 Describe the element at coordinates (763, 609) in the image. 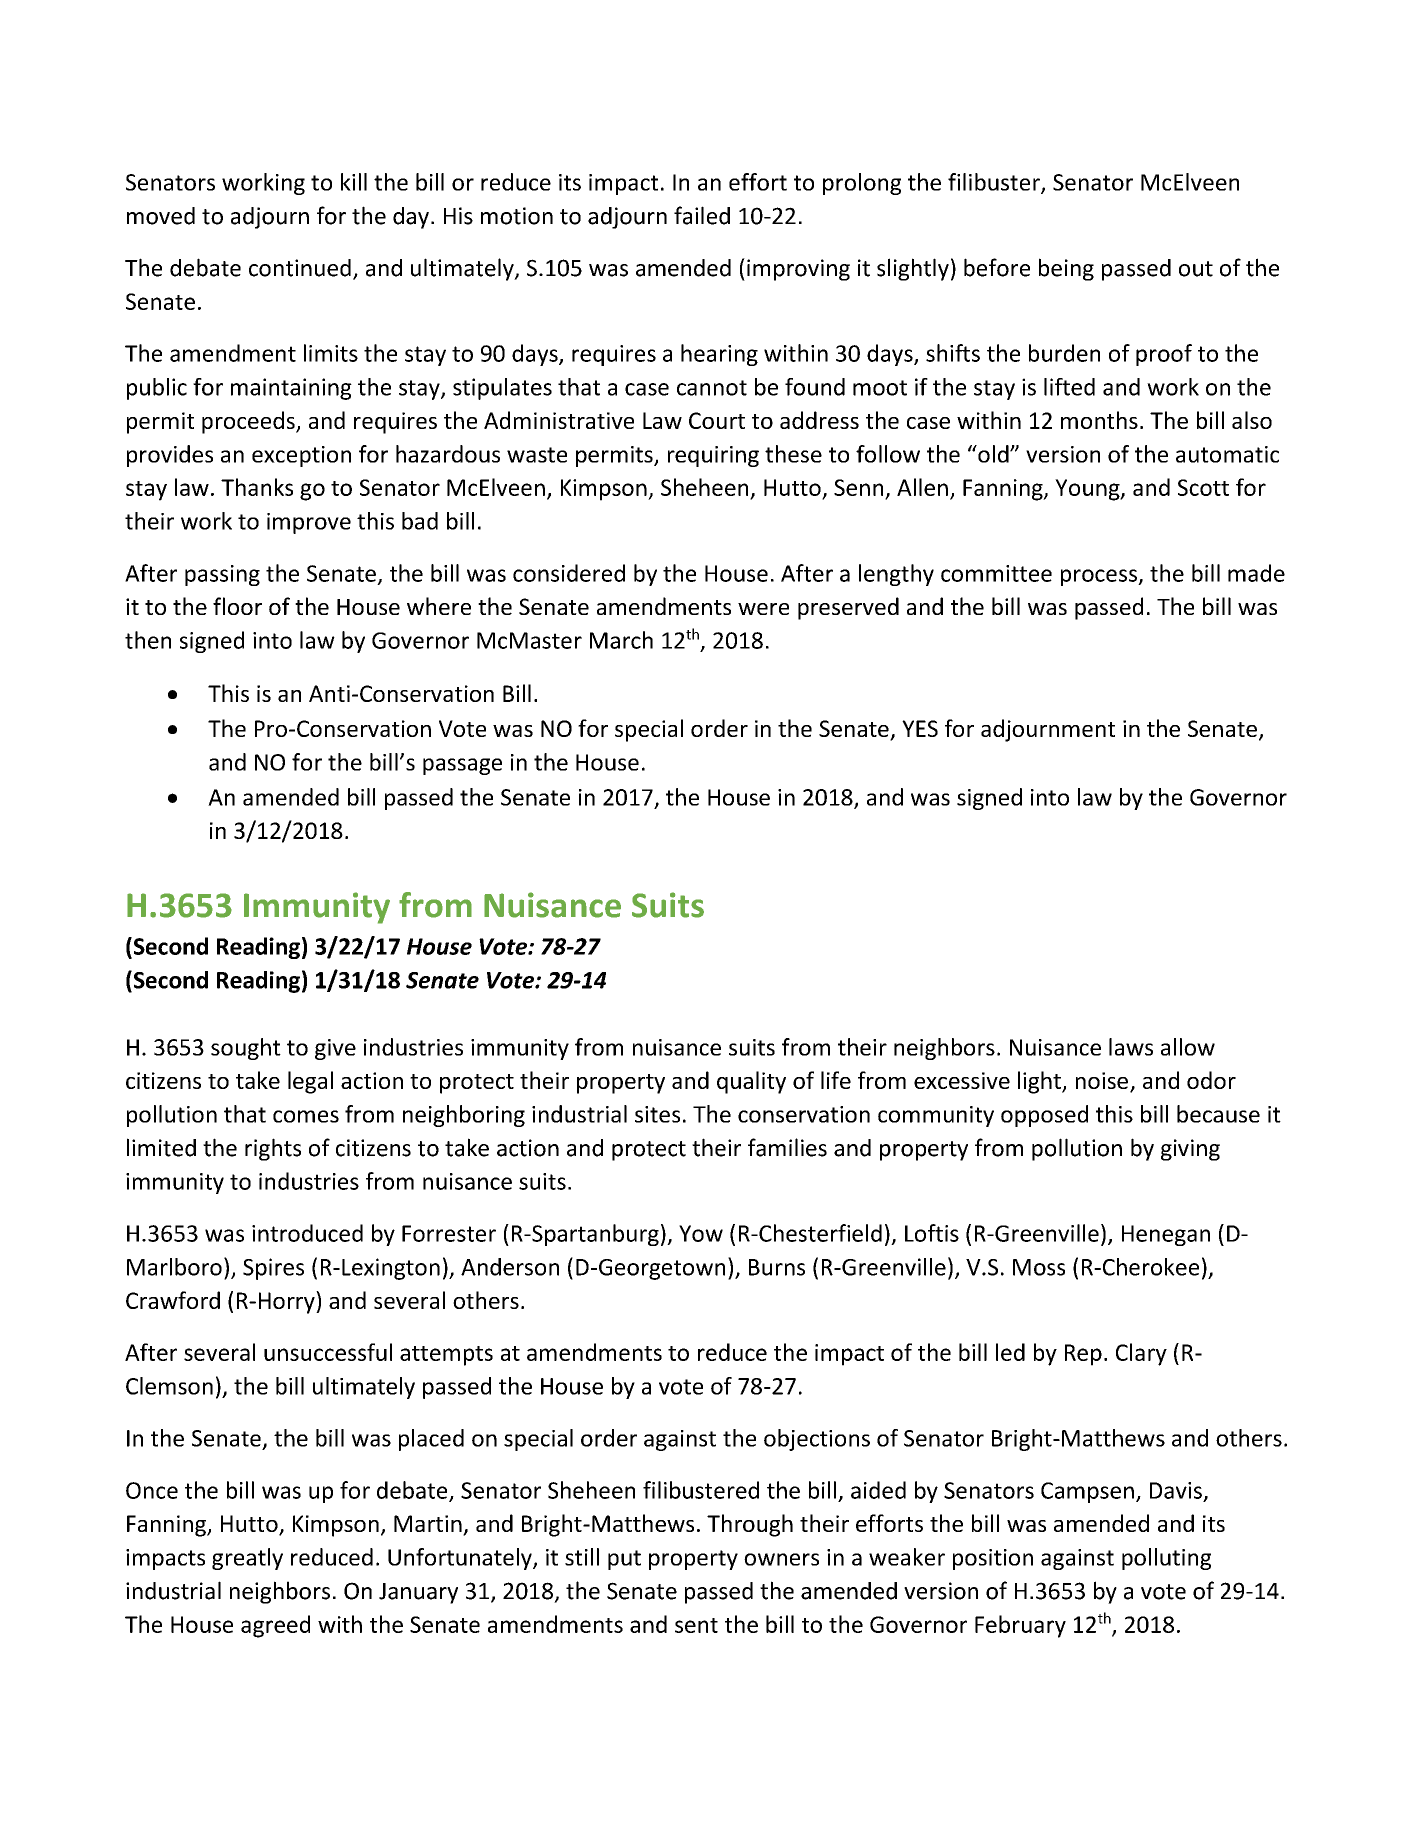

I see `were` at that location.
